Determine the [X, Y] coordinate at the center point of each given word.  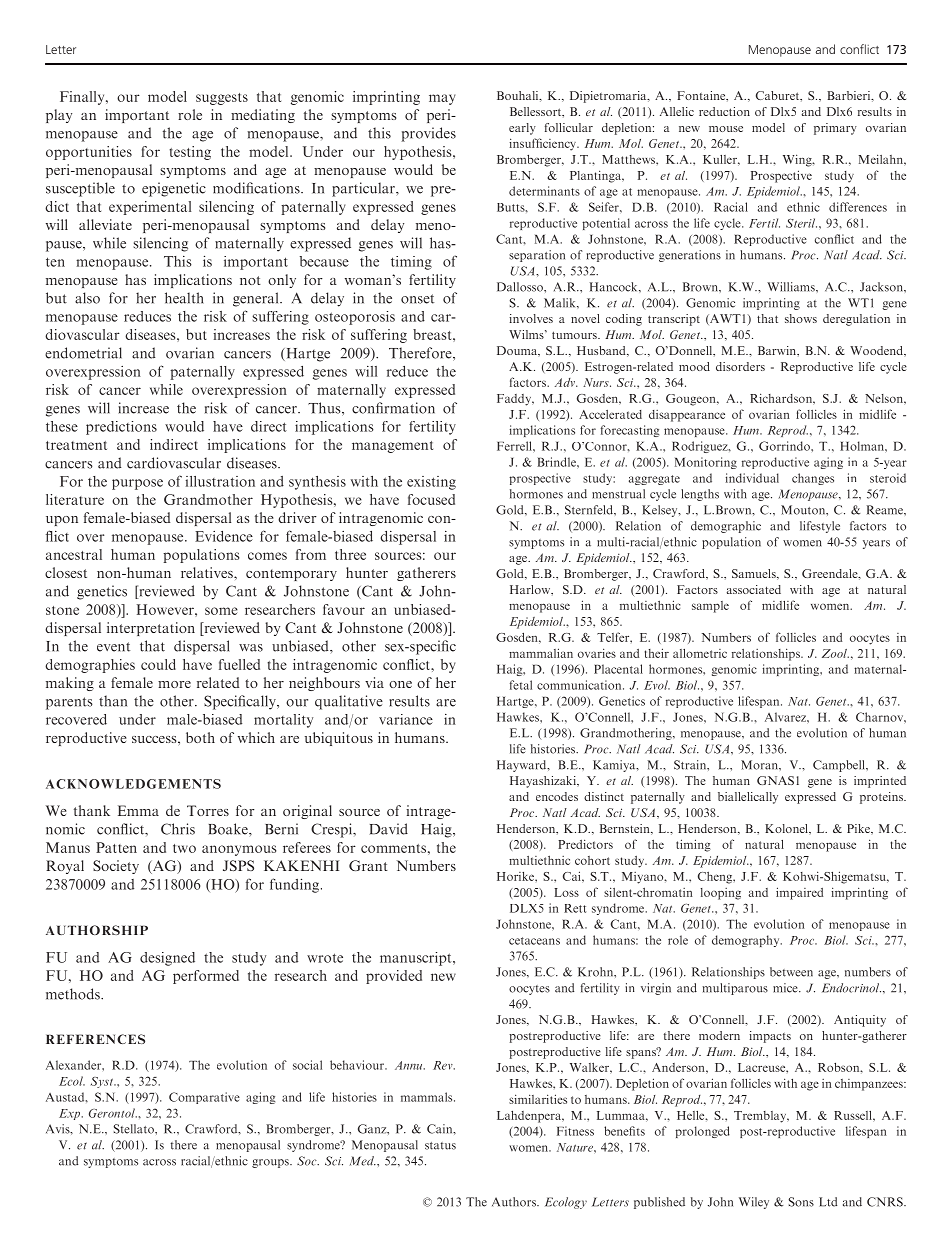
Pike [859, 828]
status [440, 1146]
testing [190, 153]
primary [835, 129]
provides [428, 134]
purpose [137, 484]
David [388, 829]
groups [271, 1163]
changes [813, 479]
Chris [178, 829]
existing [431, 483]
